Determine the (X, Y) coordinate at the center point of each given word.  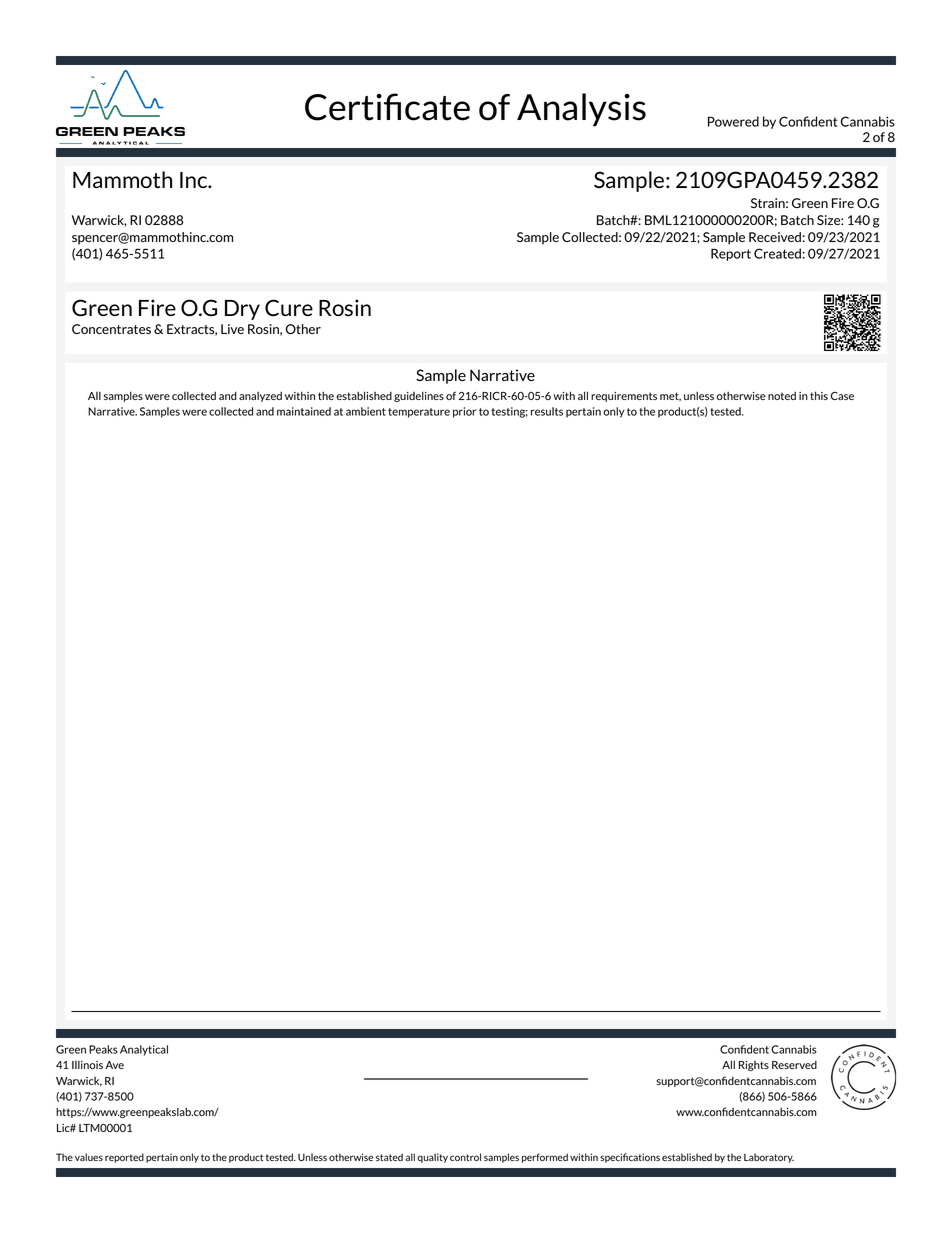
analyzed (260, 396)
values (89, 1157)
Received (775, 237)
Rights (754, 1066)
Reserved (794, 1064)
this (819, 395)
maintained (304, 411)
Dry (242, 310)
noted (782, 395)
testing (509, 412)
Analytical (144, 1050)
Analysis (581, 110)
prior (464, 412)
